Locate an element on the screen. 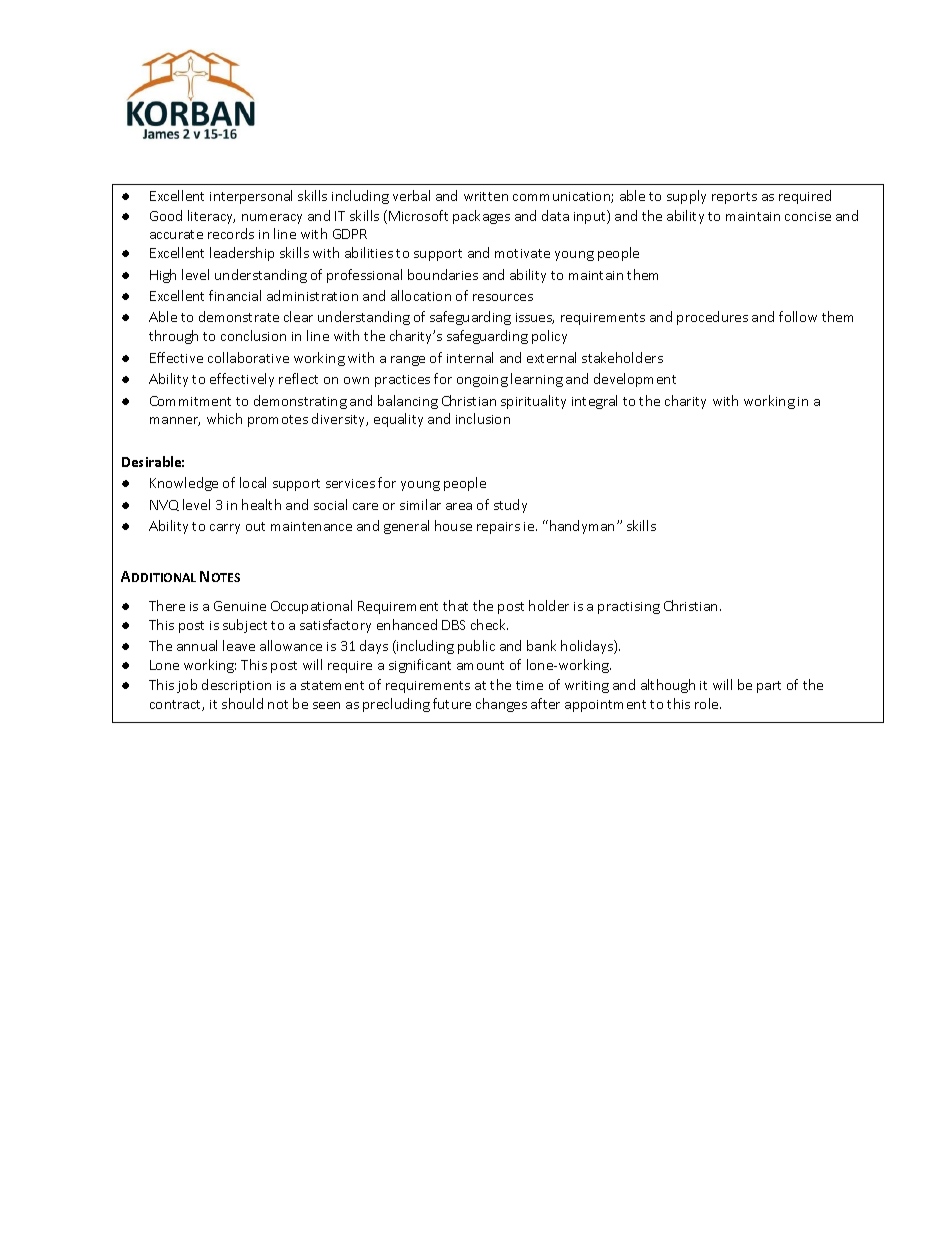  practising is located at coordinates (629, 608).
